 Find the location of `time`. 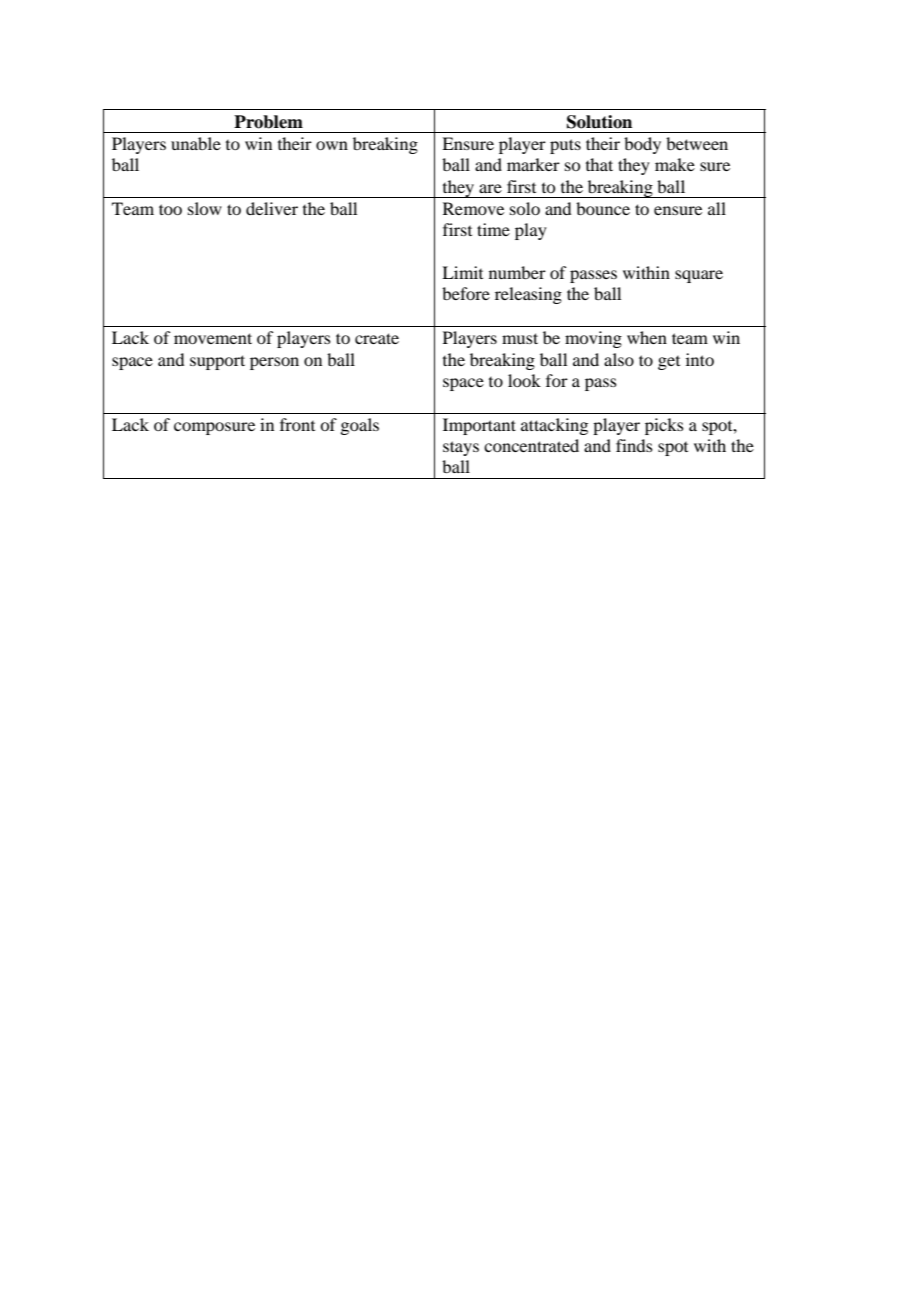

time is located at coordinates (493, 229).
